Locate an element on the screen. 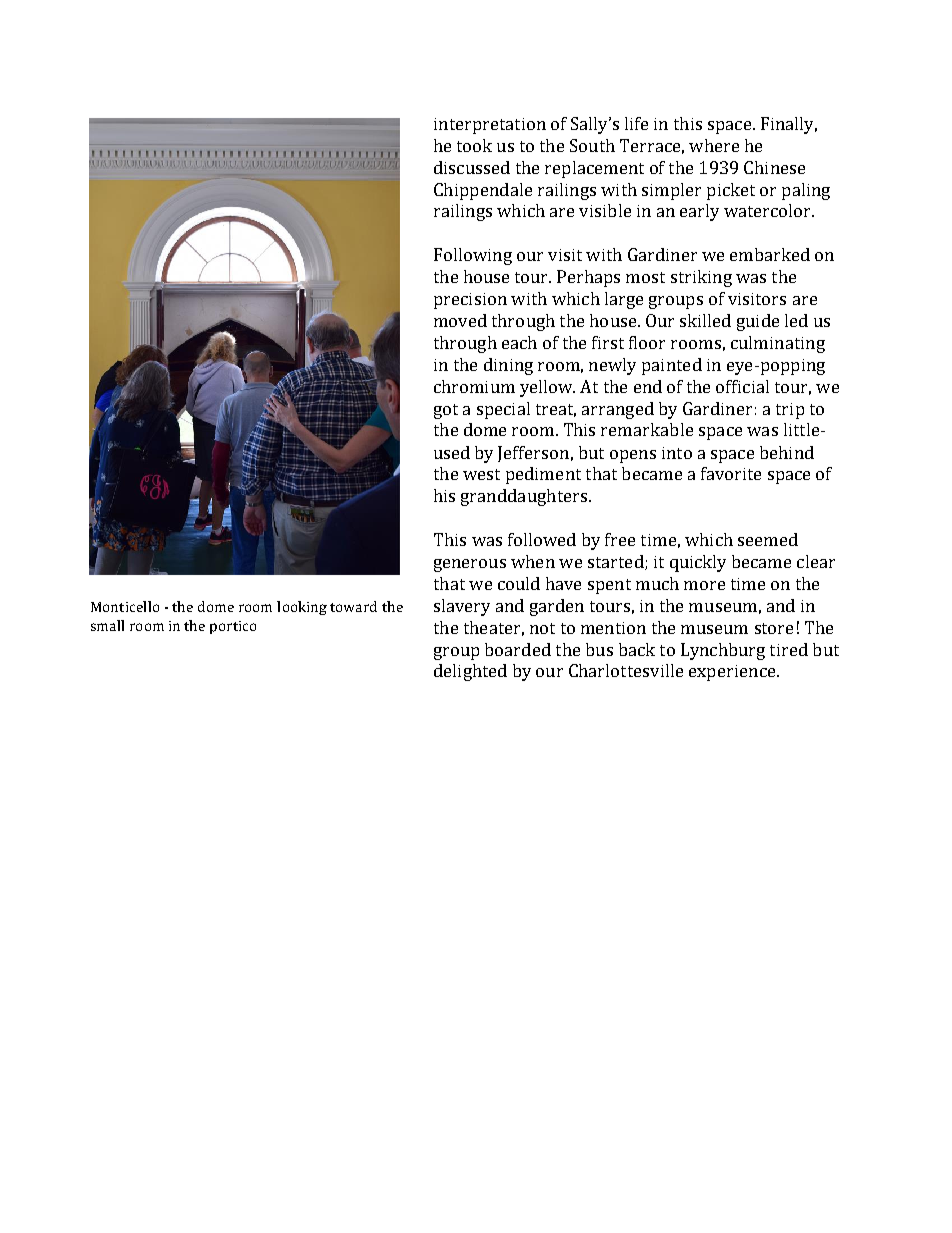  embarked is located at coordinates (770, 254).
